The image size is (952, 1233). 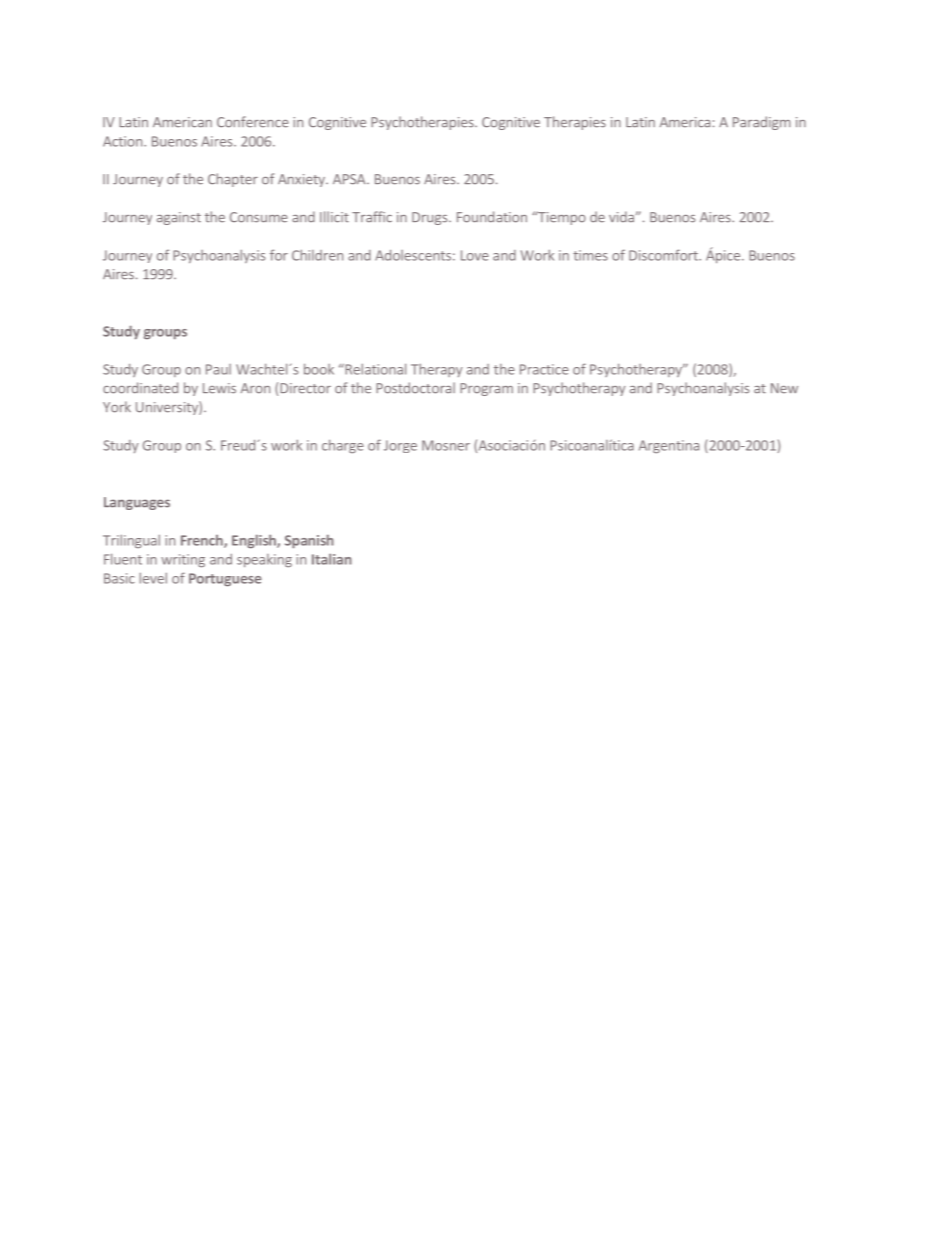 I want to click on Paradigm, so click(x=762, y=123).
